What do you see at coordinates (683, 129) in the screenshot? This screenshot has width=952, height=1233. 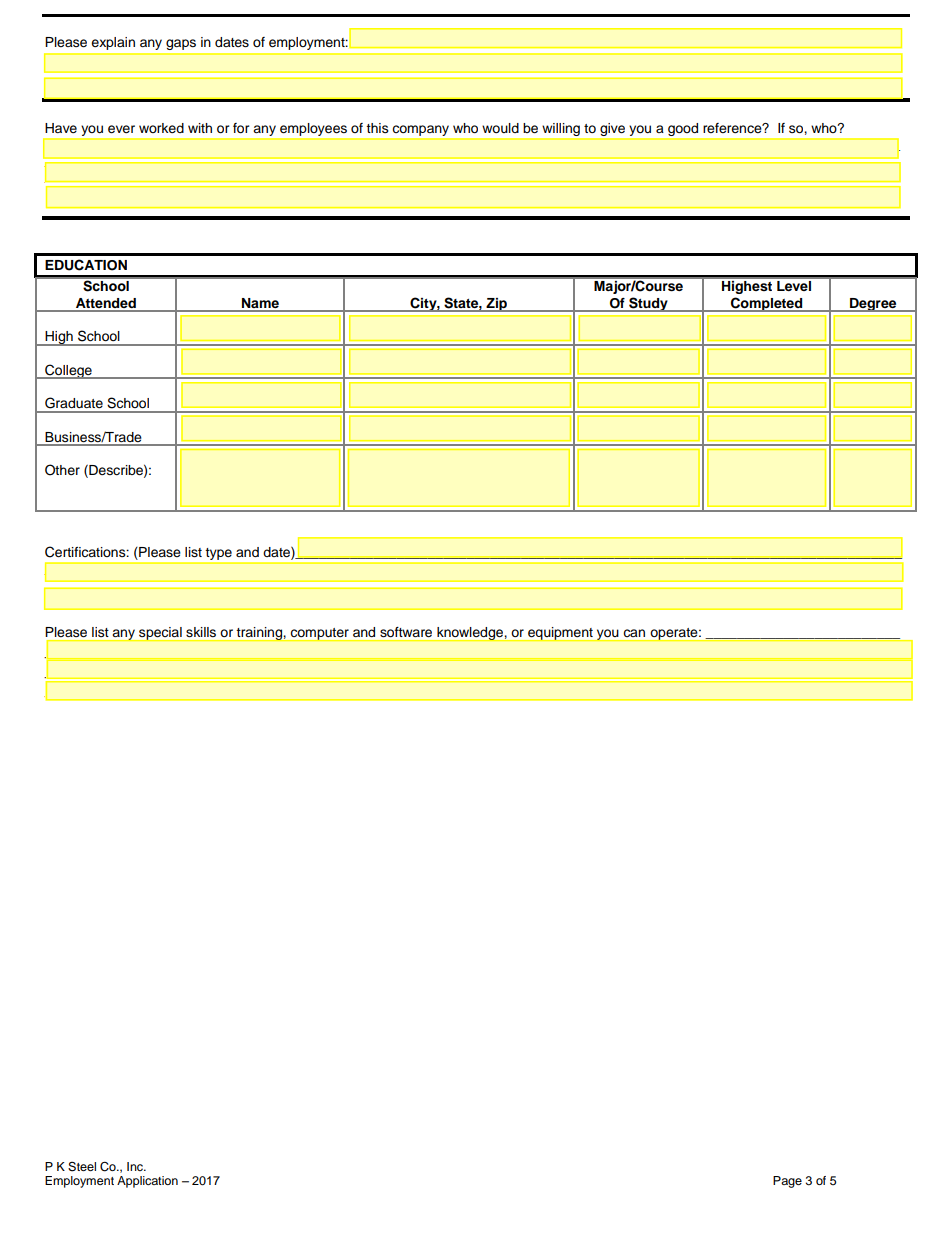 I see `good` at bounding box center [683, 129].
